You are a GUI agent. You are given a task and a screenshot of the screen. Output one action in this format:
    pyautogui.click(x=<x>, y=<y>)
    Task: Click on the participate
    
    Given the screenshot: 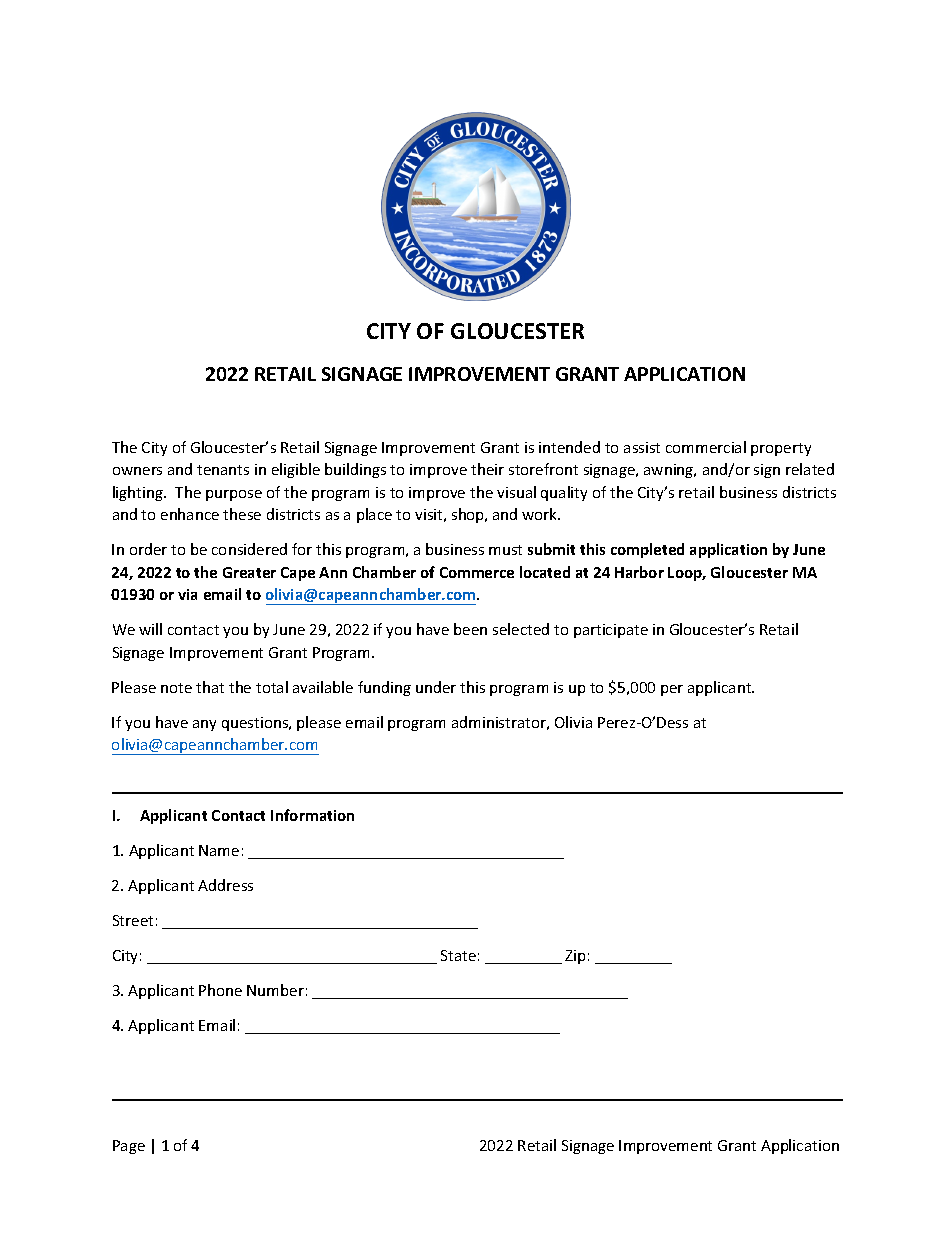 What is the action you would take?
    pyautogui.click(x=611, y=631)
